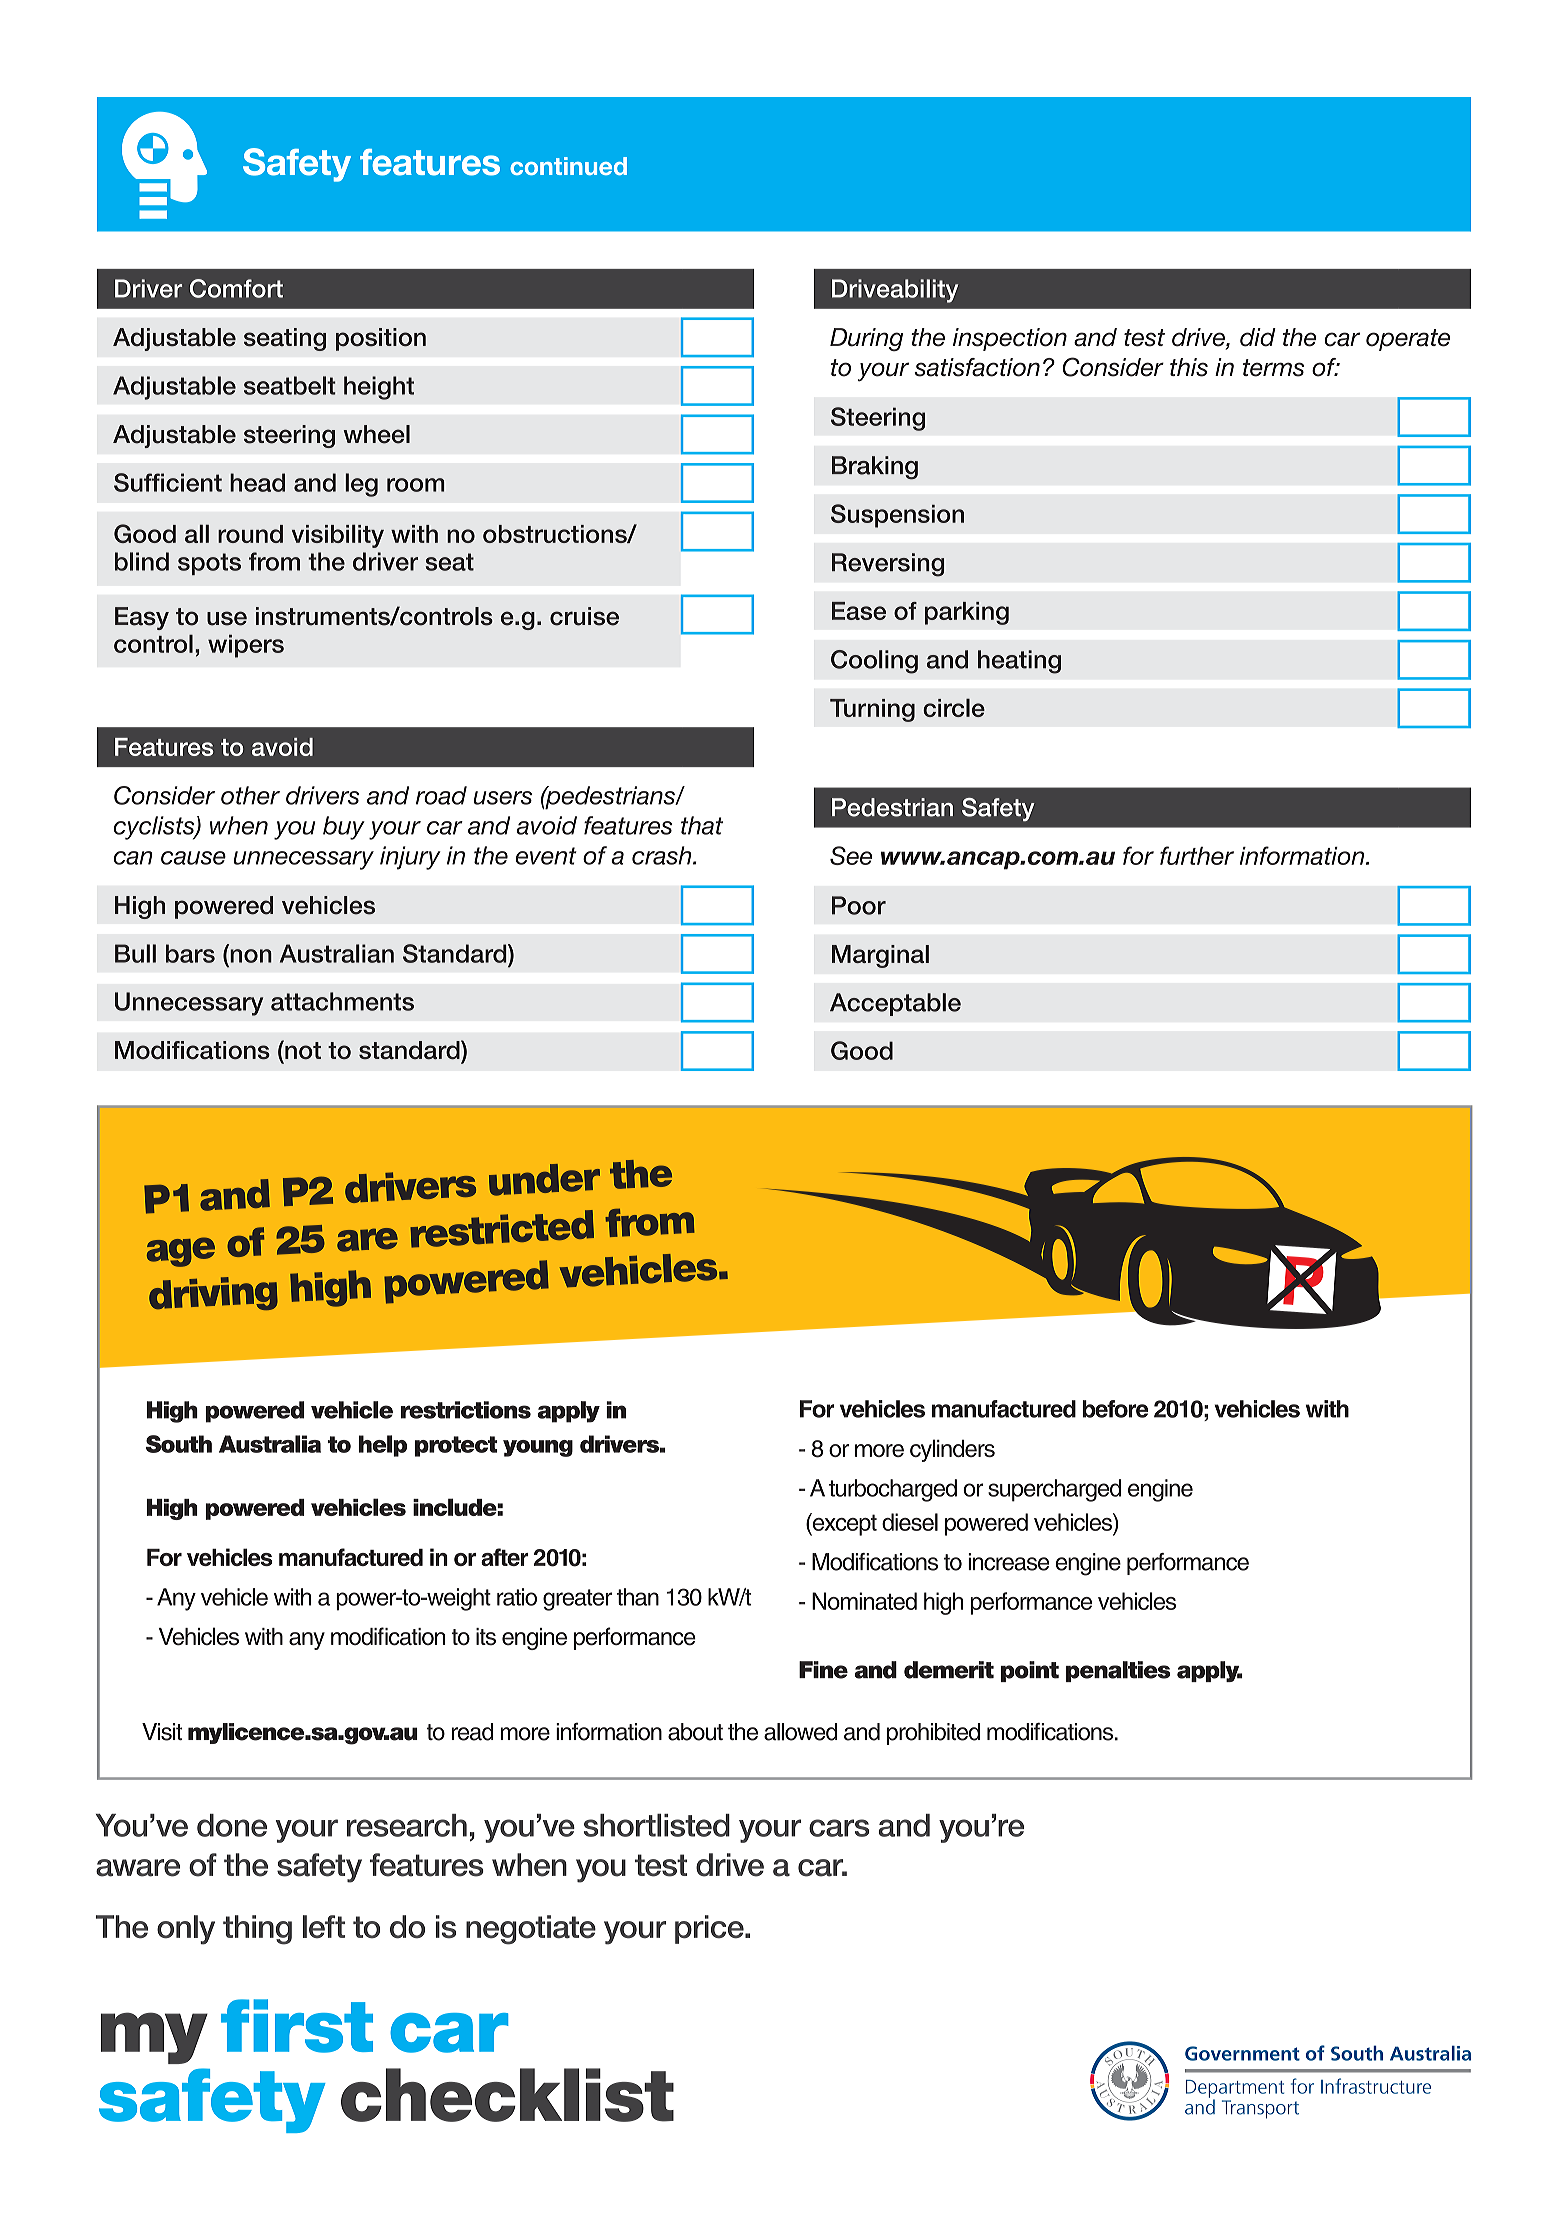 The image size is (1568, 2218). Describe the element at coordinates (297, 2026) in the screenshot. I see `first` at that location.
